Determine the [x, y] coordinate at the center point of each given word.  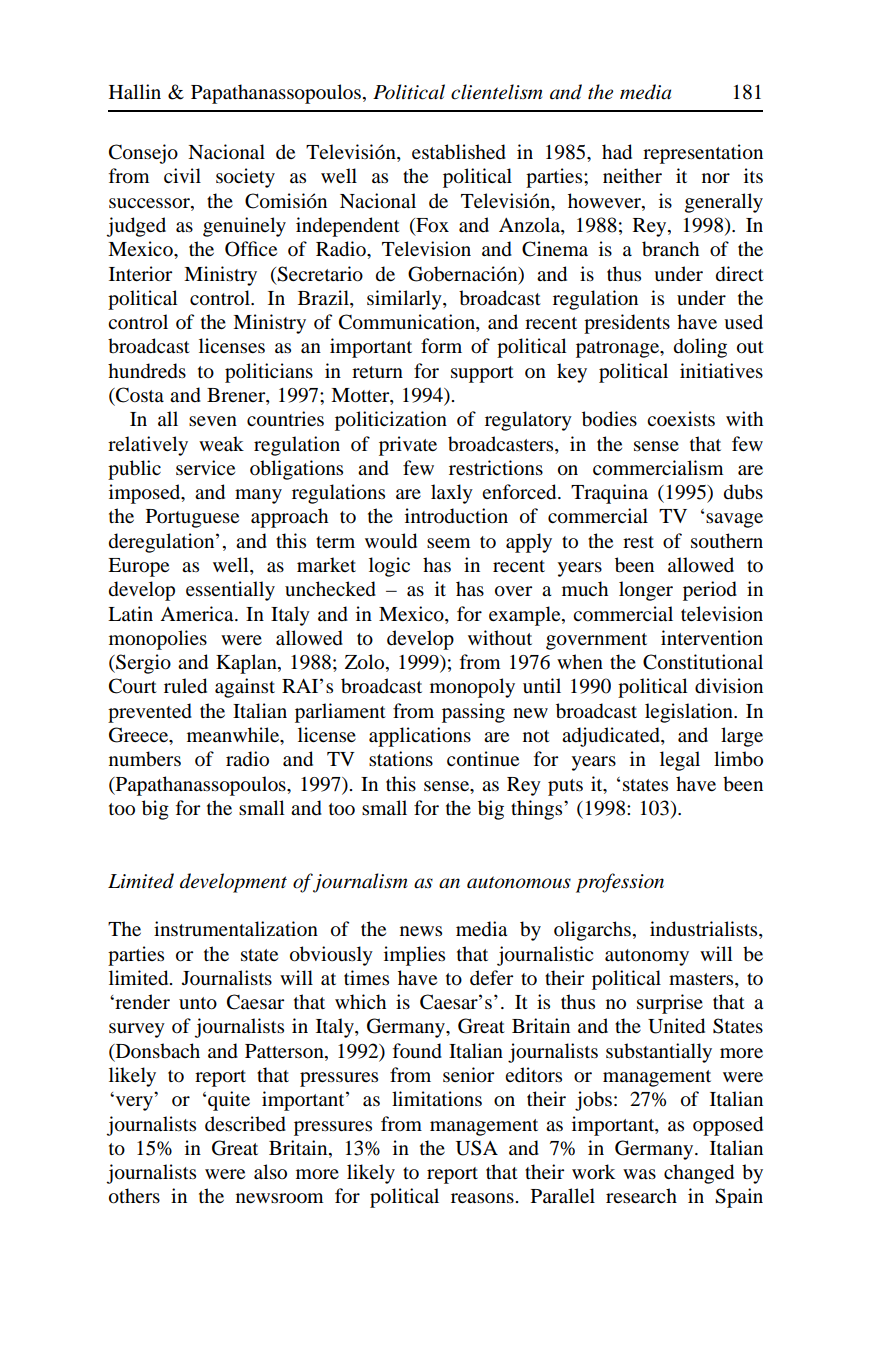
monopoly [472, 688]
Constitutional [703, 662]
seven [213, 421]
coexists [681, 419]
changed [699, 1174]
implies [414, 956]
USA [477, 1148]
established [459, 152]
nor [716, 178]
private [408, 446]
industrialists [705, 930]
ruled [185, 686]
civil [182, 175]
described [245, 1124]
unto [198, 1003]
